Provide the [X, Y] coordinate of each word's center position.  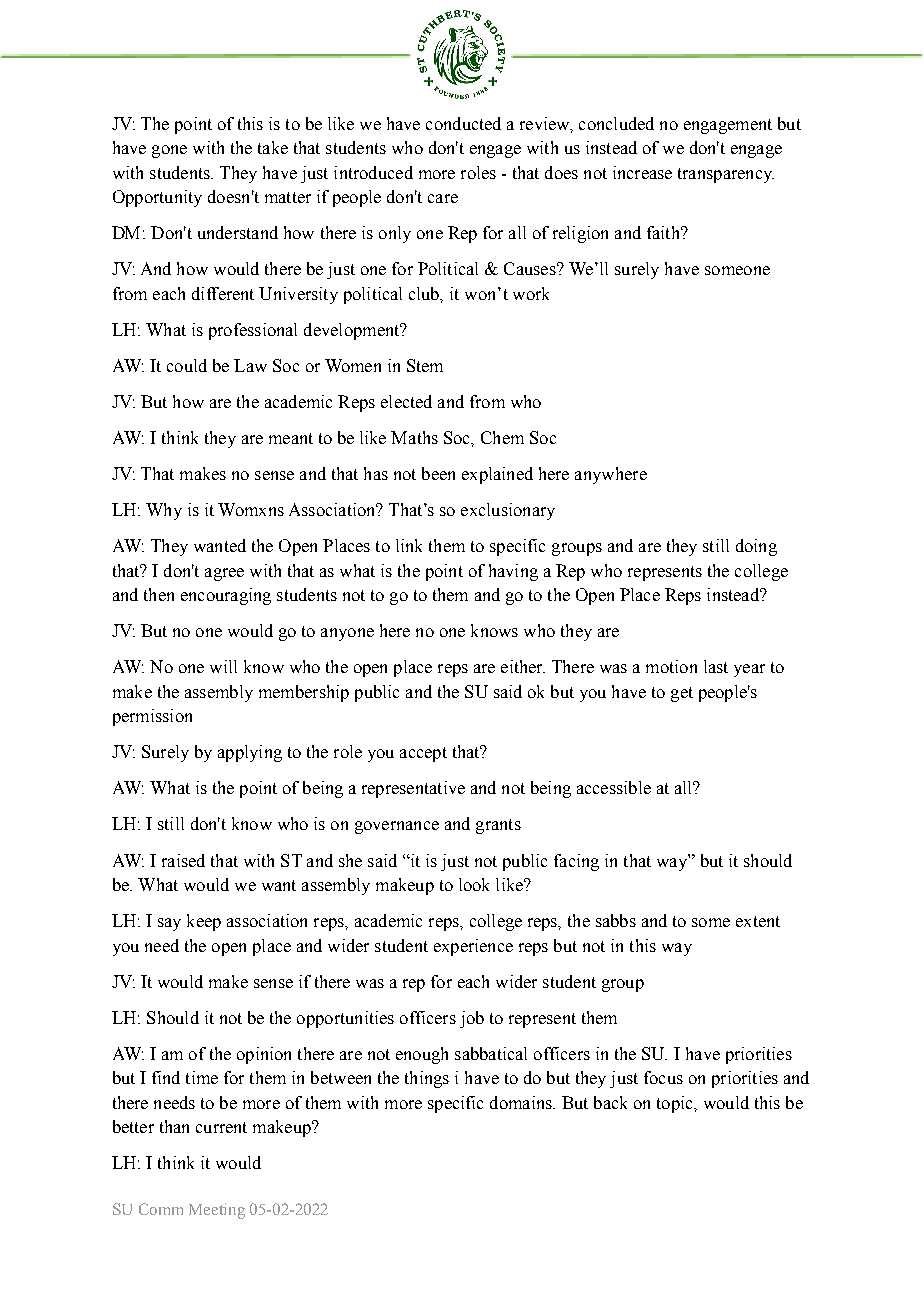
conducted [463, 123]
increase [642, 172]
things [427, 1079]
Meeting [217, 1211]
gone [169, 151]
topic [676, 1104]
